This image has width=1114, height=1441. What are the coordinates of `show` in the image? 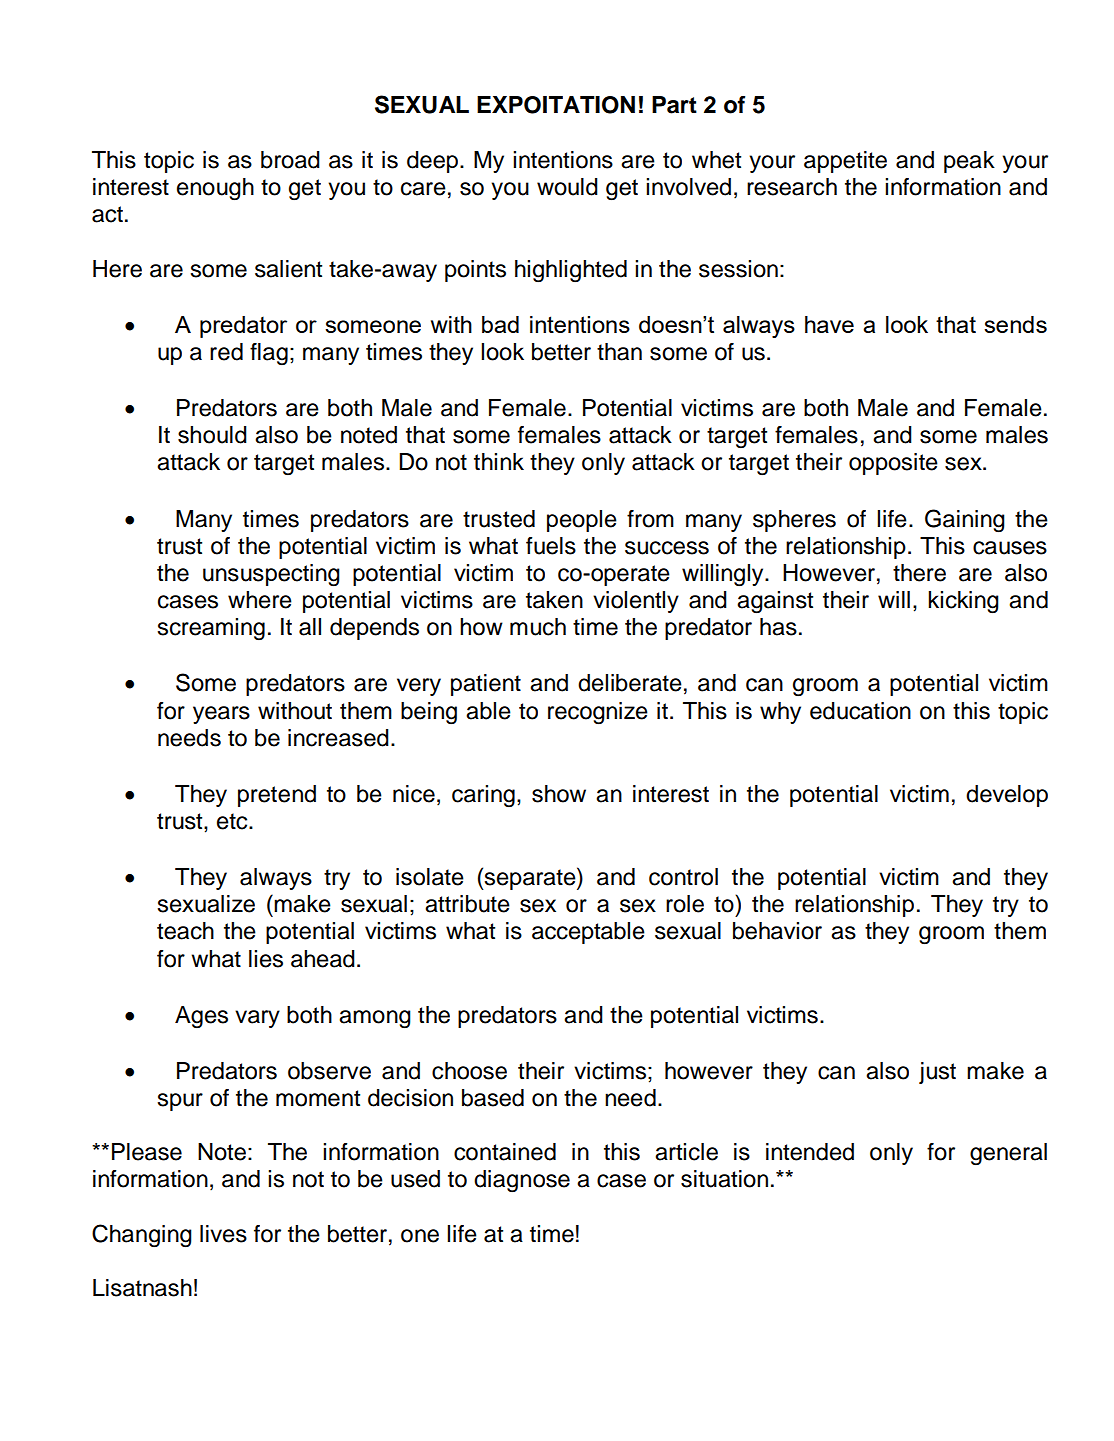 It's located at (559, 794).
